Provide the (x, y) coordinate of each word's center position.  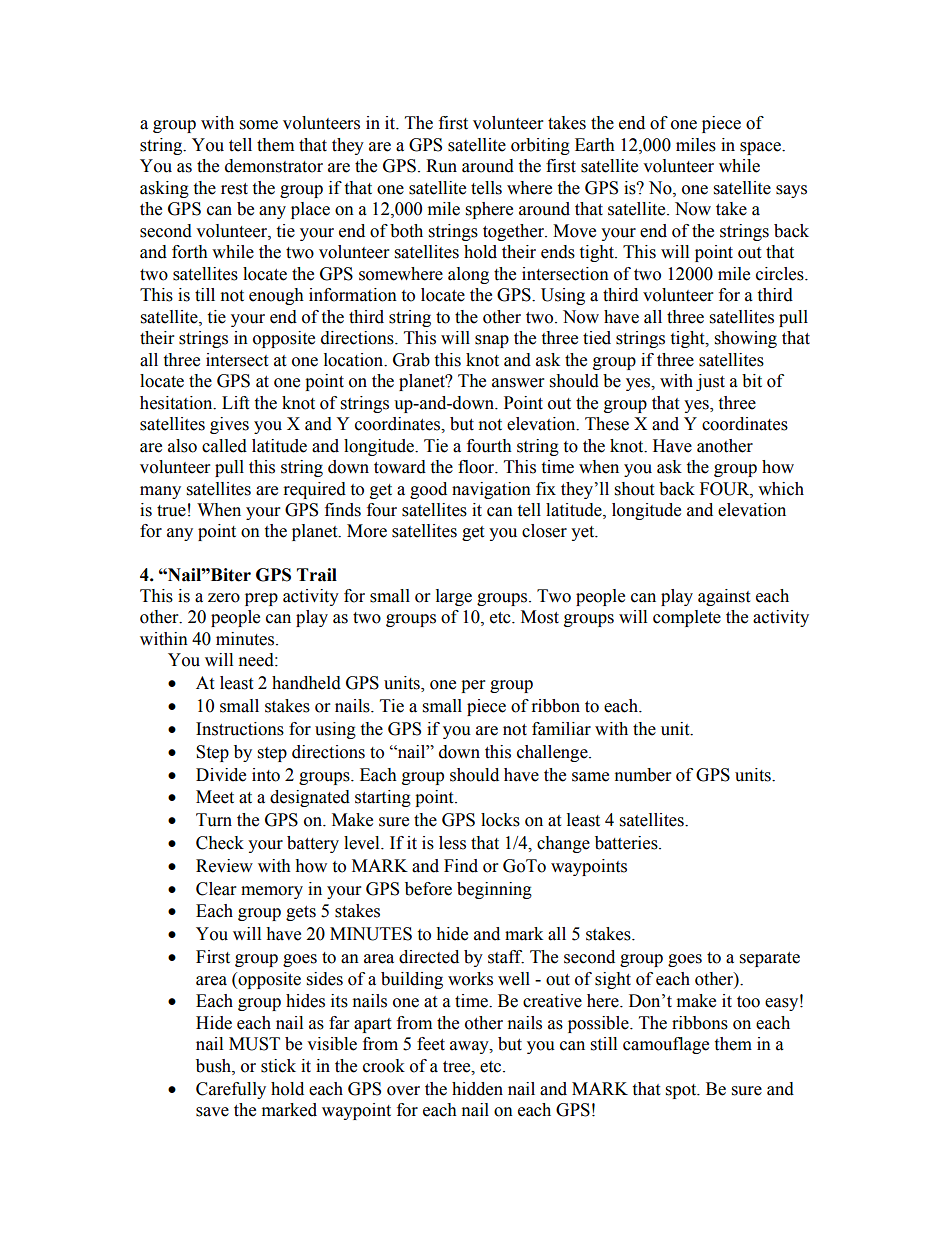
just (710, 382)
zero (224, 598)
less (452, 843)
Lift (235, 403)
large (454, 597)
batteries (627, 843)
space (761, 148)
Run (441, 166)
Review (224, 866)
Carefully (231, 1090)
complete (687, 618)
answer (518, 383)
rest (234, 189)
